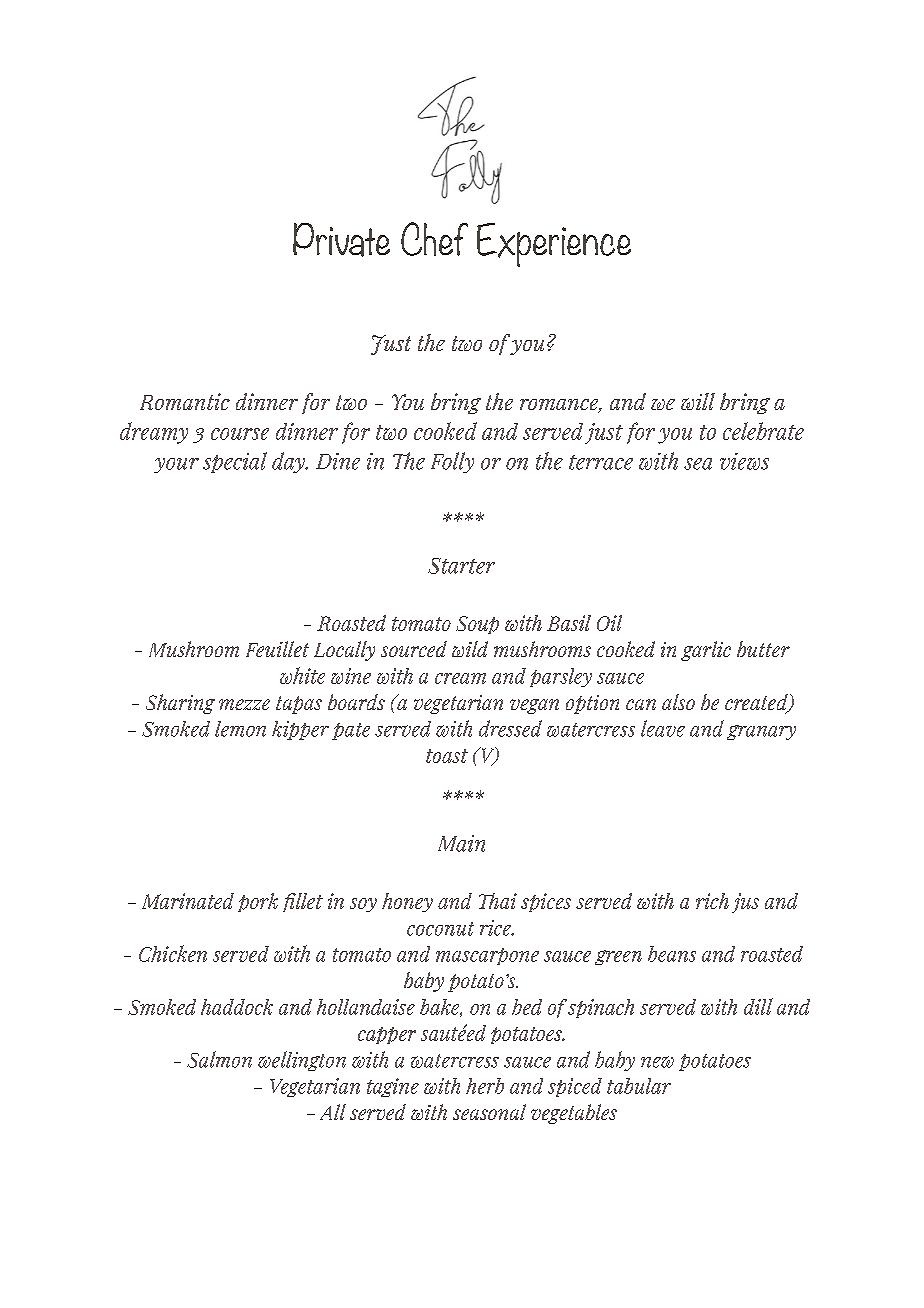  Describe the element at coordinates (744, 461) in the image. I see `views` at that location.
